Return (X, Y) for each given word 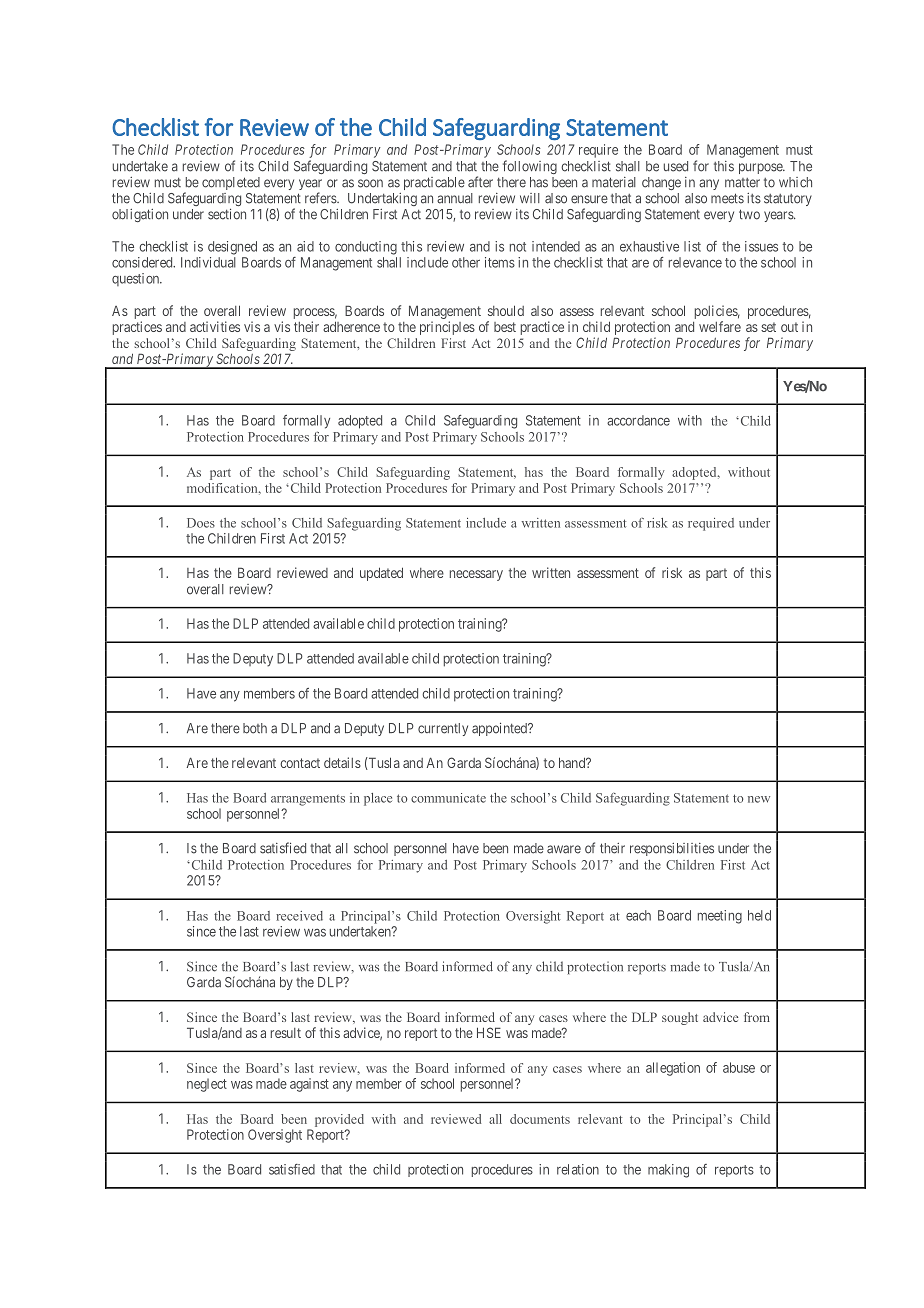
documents (540, 1119)
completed (231, 183)
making (668, 1171)
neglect (207, 1085)
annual (455, 198)
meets (727, 198)
